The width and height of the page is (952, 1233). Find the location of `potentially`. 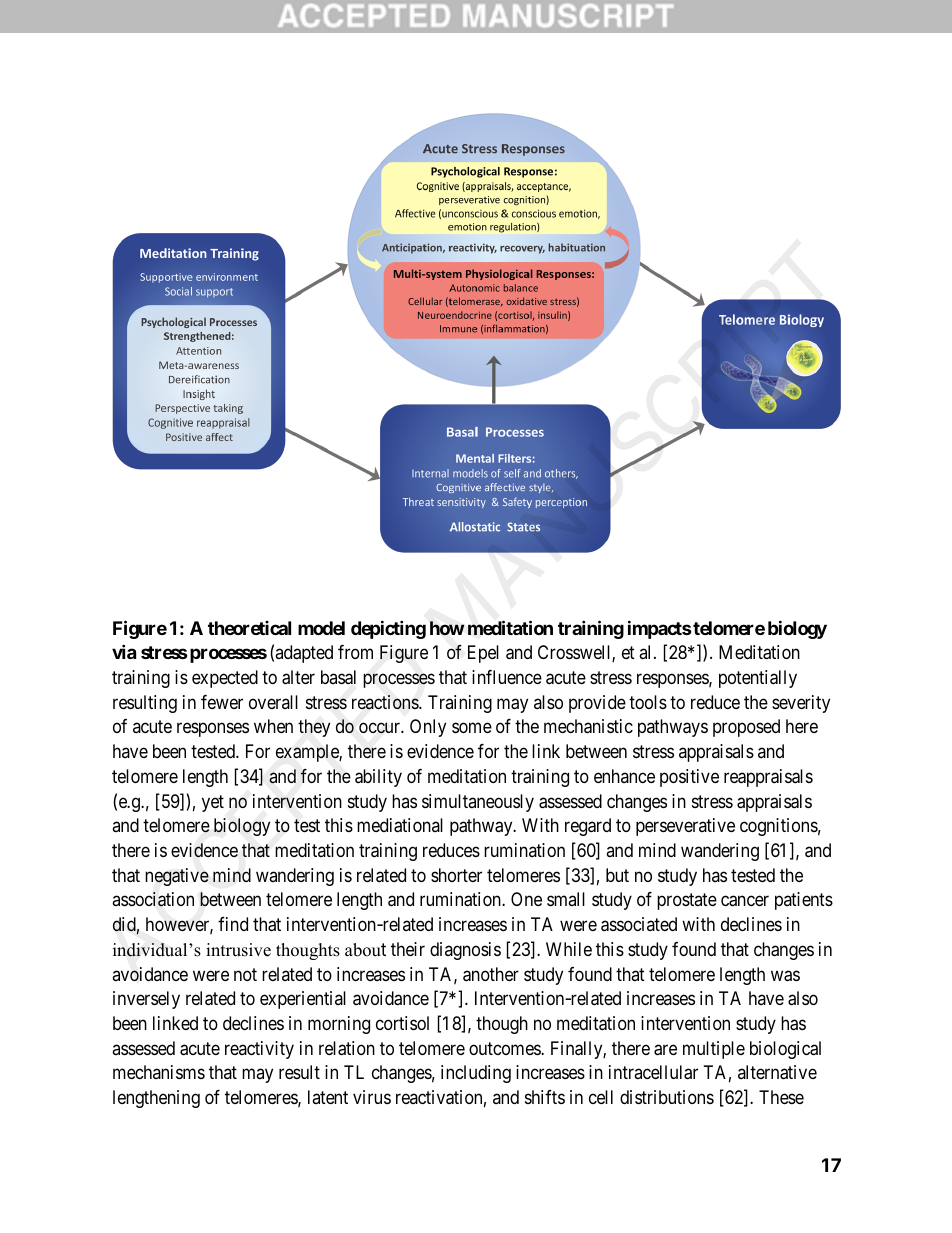

potentially is located at coordinates (758, 679).
